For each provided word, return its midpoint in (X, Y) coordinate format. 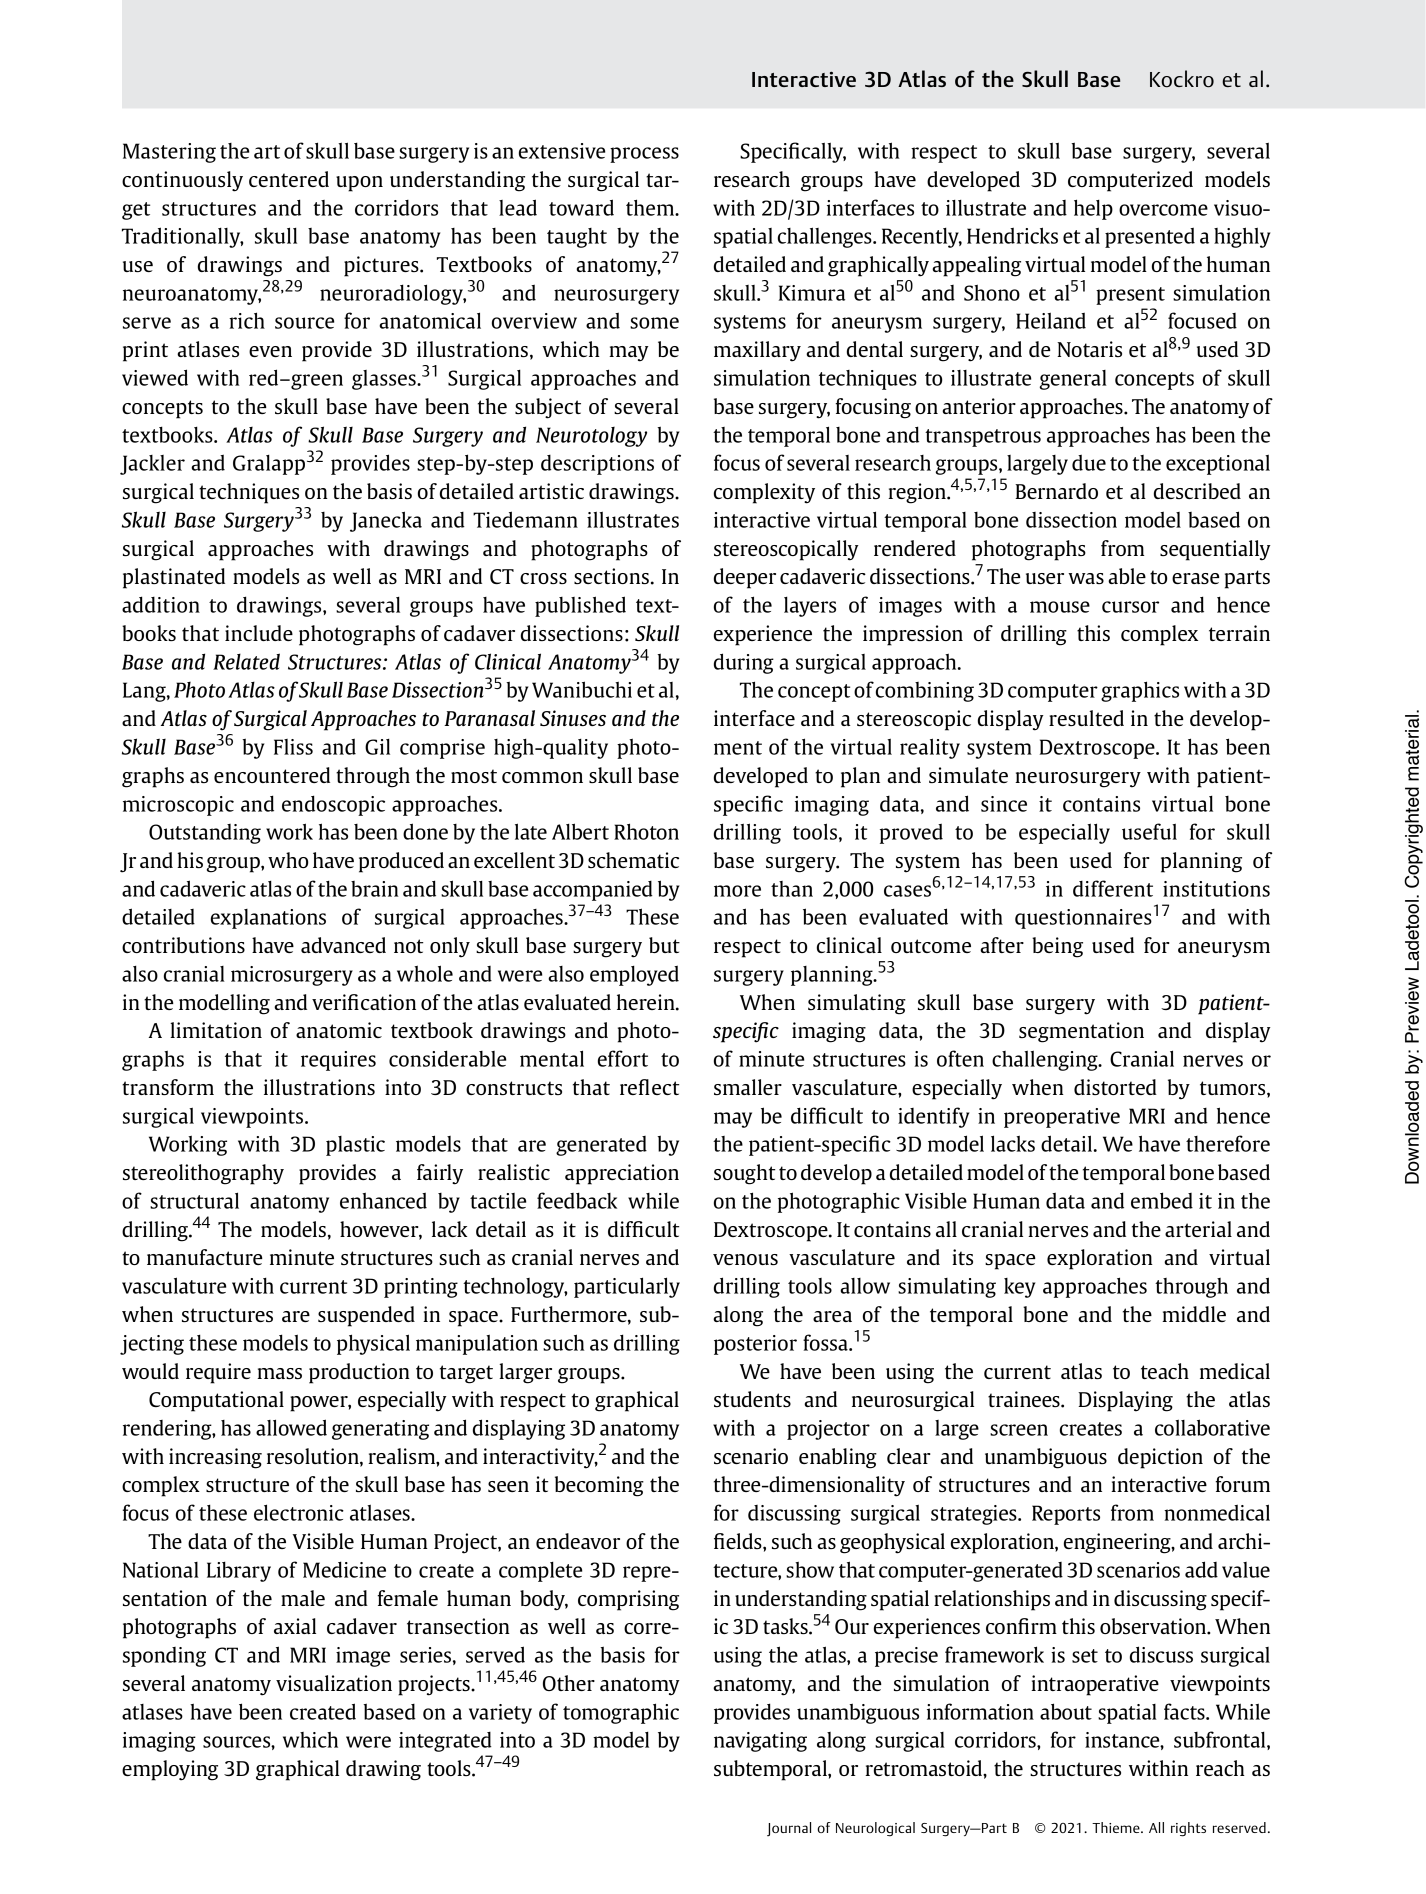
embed (1162, 1200)
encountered (272, 775)
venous (745, 1259)
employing (170, 1770)
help (1093, 209)
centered (289, 179)
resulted (1086, 718)
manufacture (205, 1257)
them (651, 207)
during (744, 663)
